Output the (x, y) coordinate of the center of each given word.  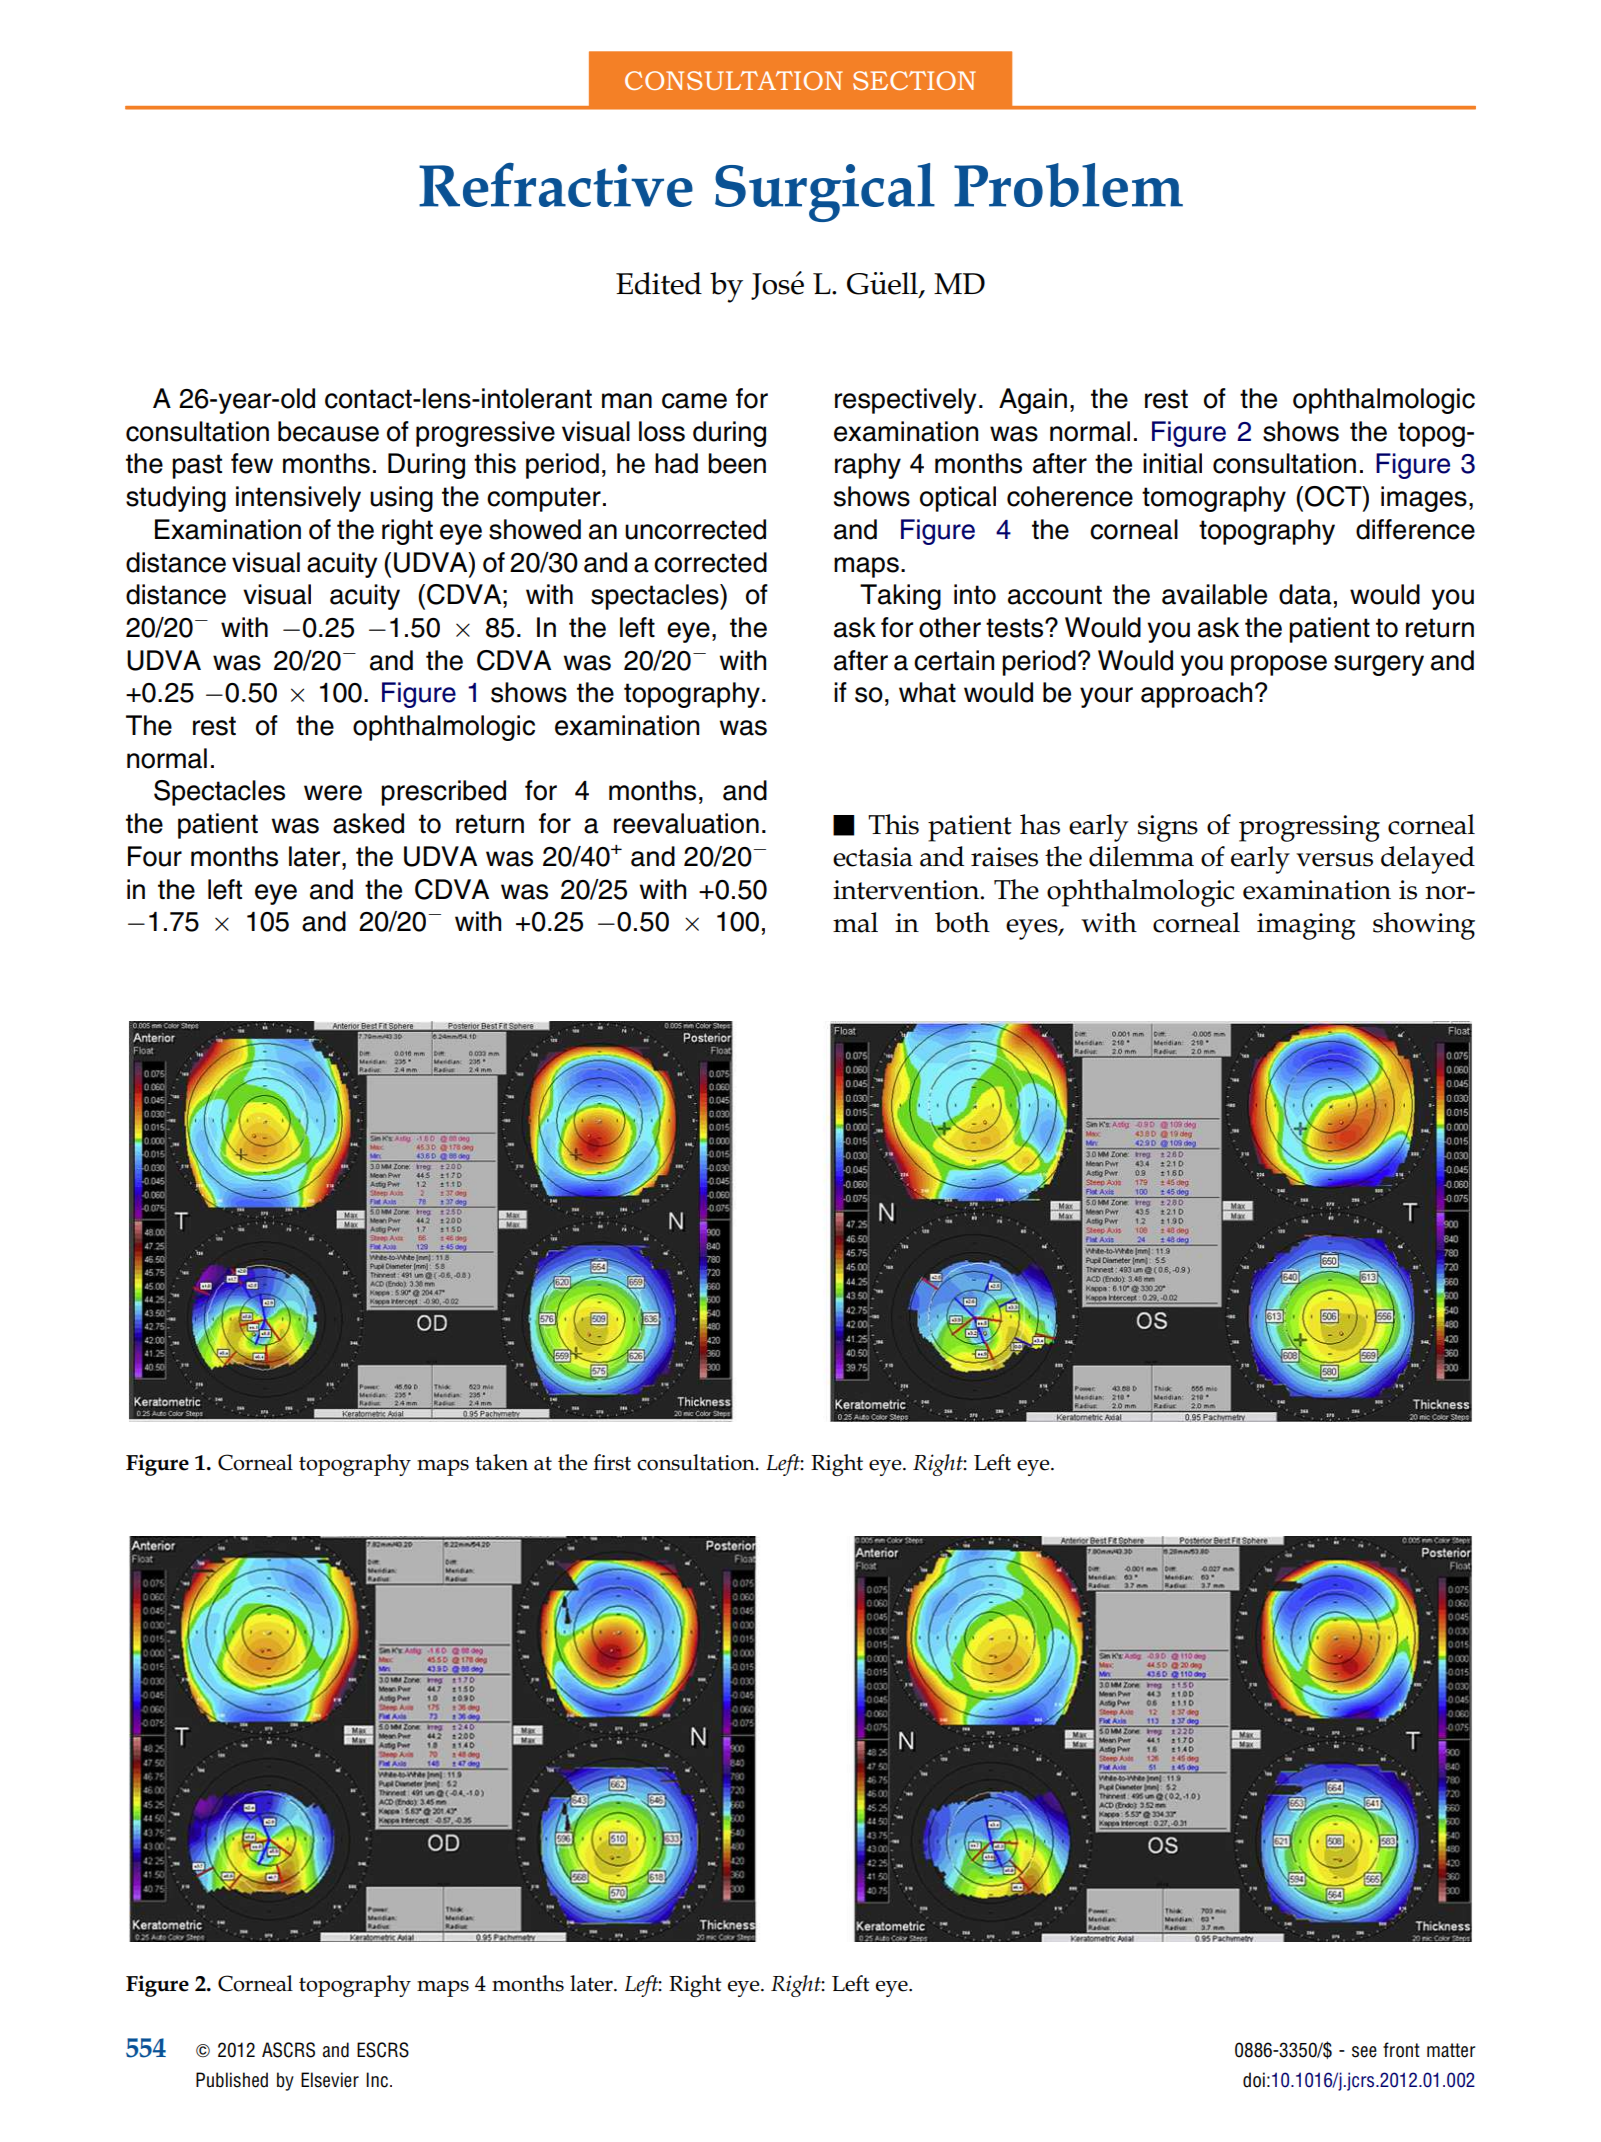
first (612, 1462)
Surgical (825, 192)
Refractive (556, 185)
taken (501, 1462)
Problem (1068, 185)
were (333, 793)
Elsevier (330, 2080)
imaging (1306, 926)
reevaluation (686, 823)
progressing (1309, 828)
